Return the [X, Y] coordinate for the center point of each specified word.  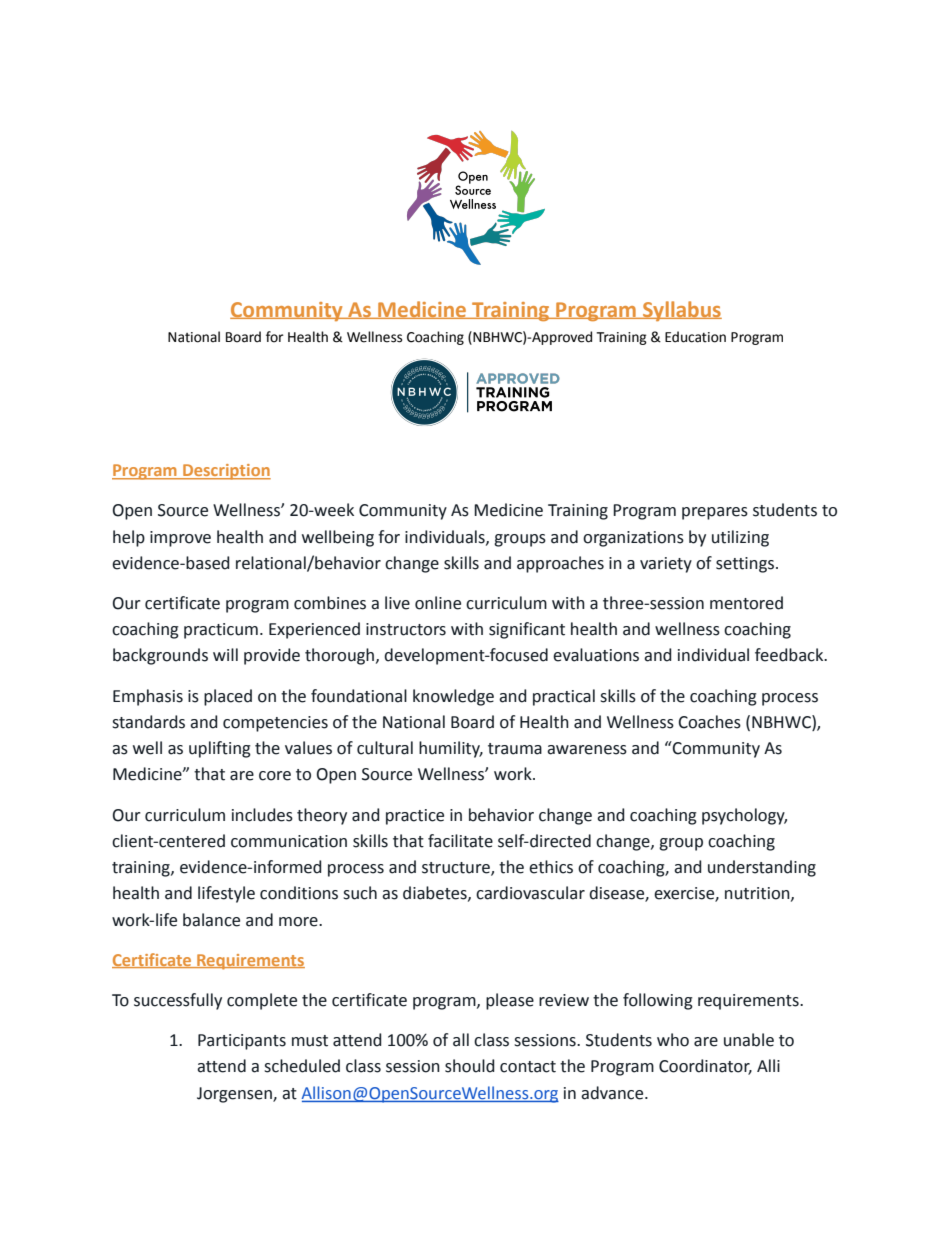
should [470, 1066]
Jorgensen [235, 1095]
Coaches [709, 722]
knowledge [453, 697]
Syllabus [681, 311]
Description [226, 472]
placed [228, 697]
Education [695, 337]
